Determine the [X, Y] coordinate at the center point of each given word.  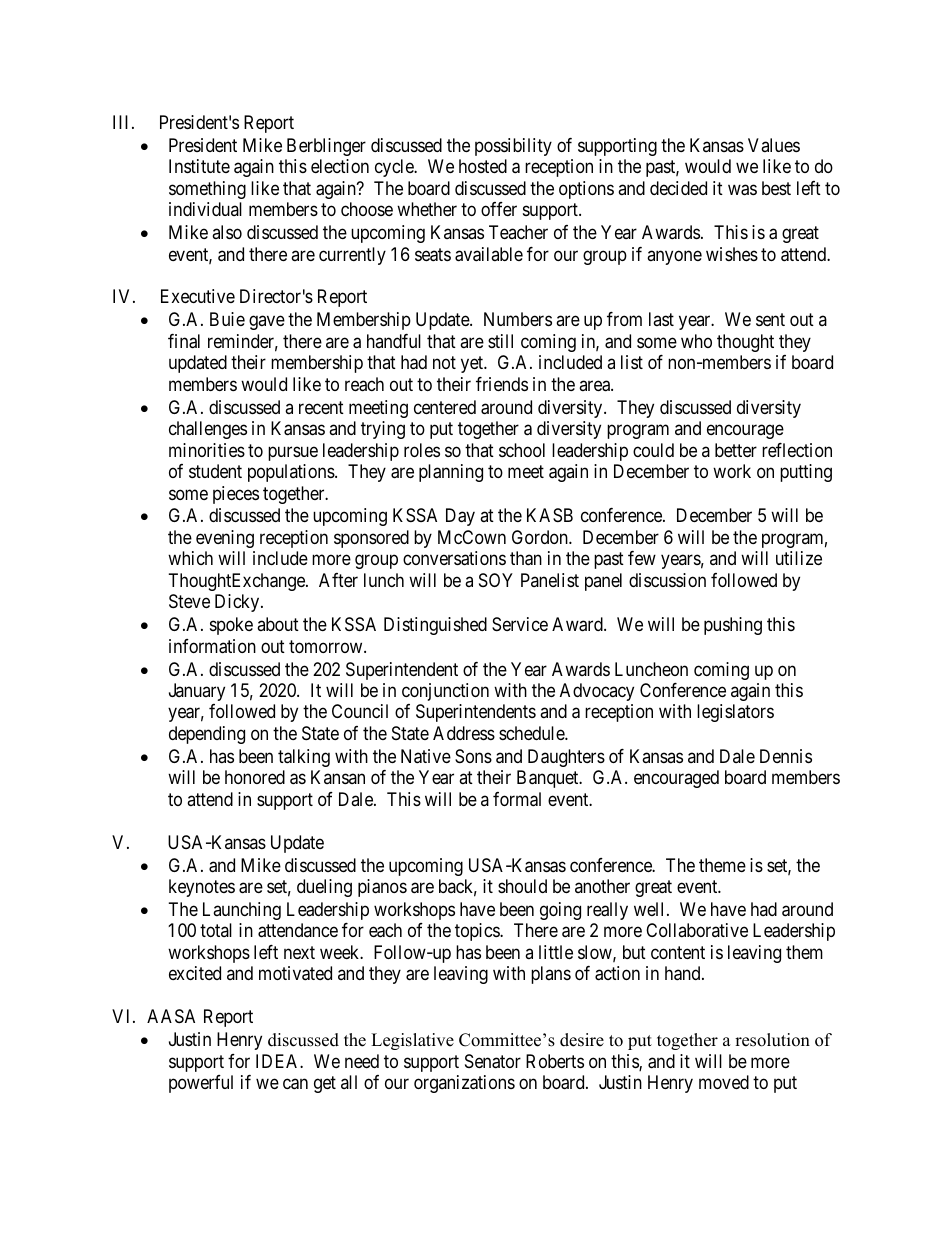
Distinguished [435, 626]
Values [774, 145]
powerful [201, 1084]
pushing [733, 626]
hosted [483, 166]
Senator [493, 1061]
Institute [199, 166]
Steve [189, 601]
